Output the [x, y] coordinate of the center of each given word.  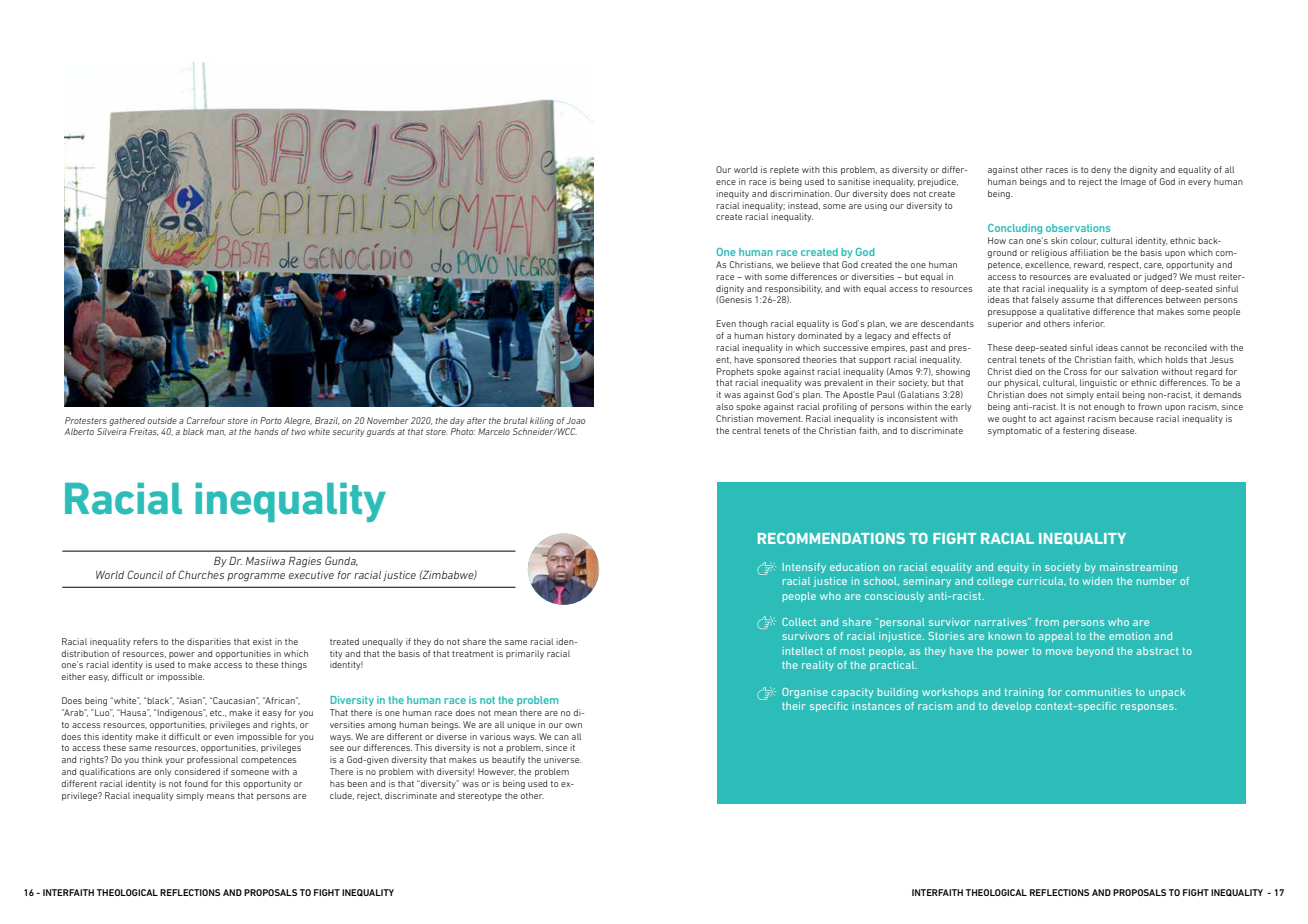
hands [266, 431]
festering [1081, 431]
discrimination [801, 193]
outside [162, 420]
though [753, 324]
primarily [525, 654]
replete [784, 170]
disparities [209, 642]
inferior [1089, 323]
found [196, 783]
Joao [575, 420]
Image [1133, 182]
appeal [1056, 637]
